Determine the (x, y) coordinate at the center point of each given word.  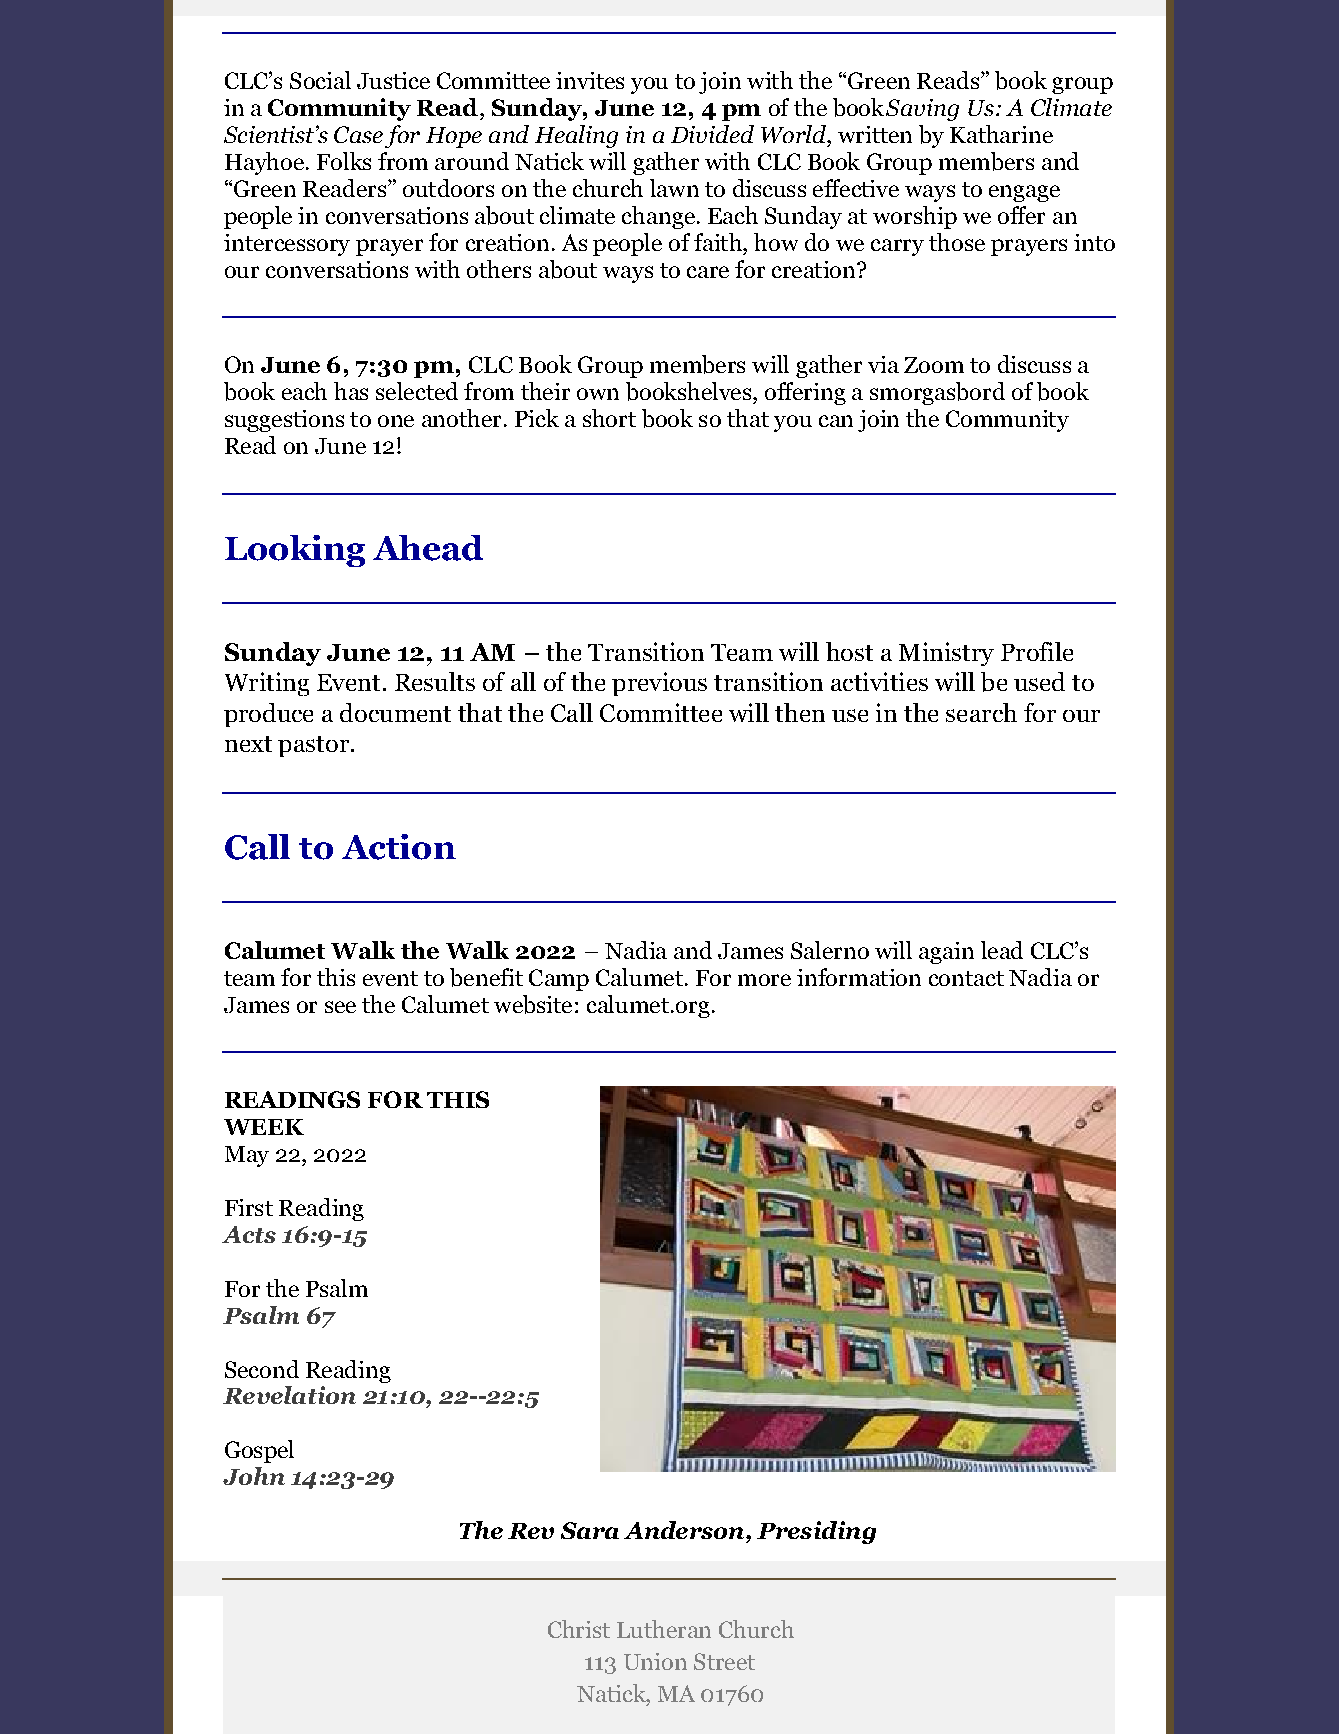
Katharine (1001, 134)
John (254, 1476)
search (981, 712)
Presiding (816, 1532)
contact (966, 978)
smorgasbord (937, 393)
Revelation (289, 1395)
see (340, 1007)
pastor (313, 746)
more (764, 980)
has (351, 391)
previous (659, 684)
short (609, 418)
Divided (712, 134)
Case (358, 134)
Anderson (685, 1530)
